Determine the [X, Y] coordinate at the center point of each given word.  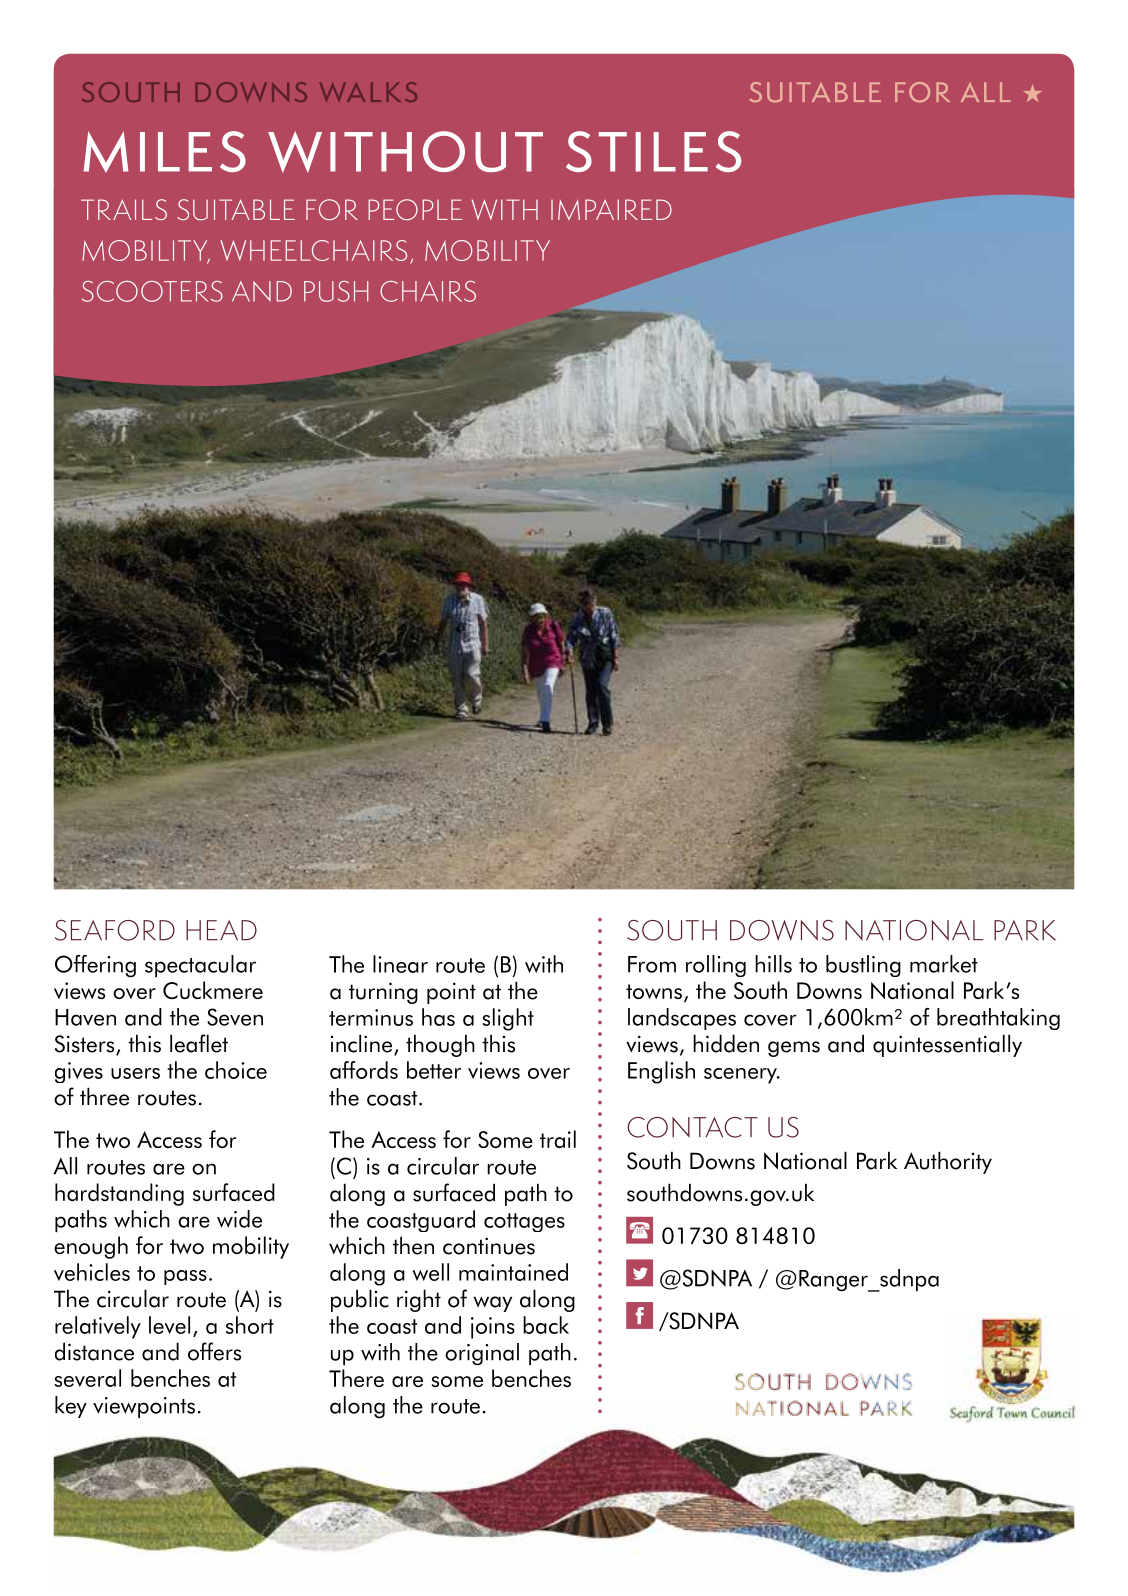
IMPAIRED [611, 209]
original [482, 1354]
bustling [863, 966]
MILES [164, 151]
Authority [948, 1162]
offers [214, 1351]
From [652, 964]
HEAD [221, 930]
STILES [653, 151]
